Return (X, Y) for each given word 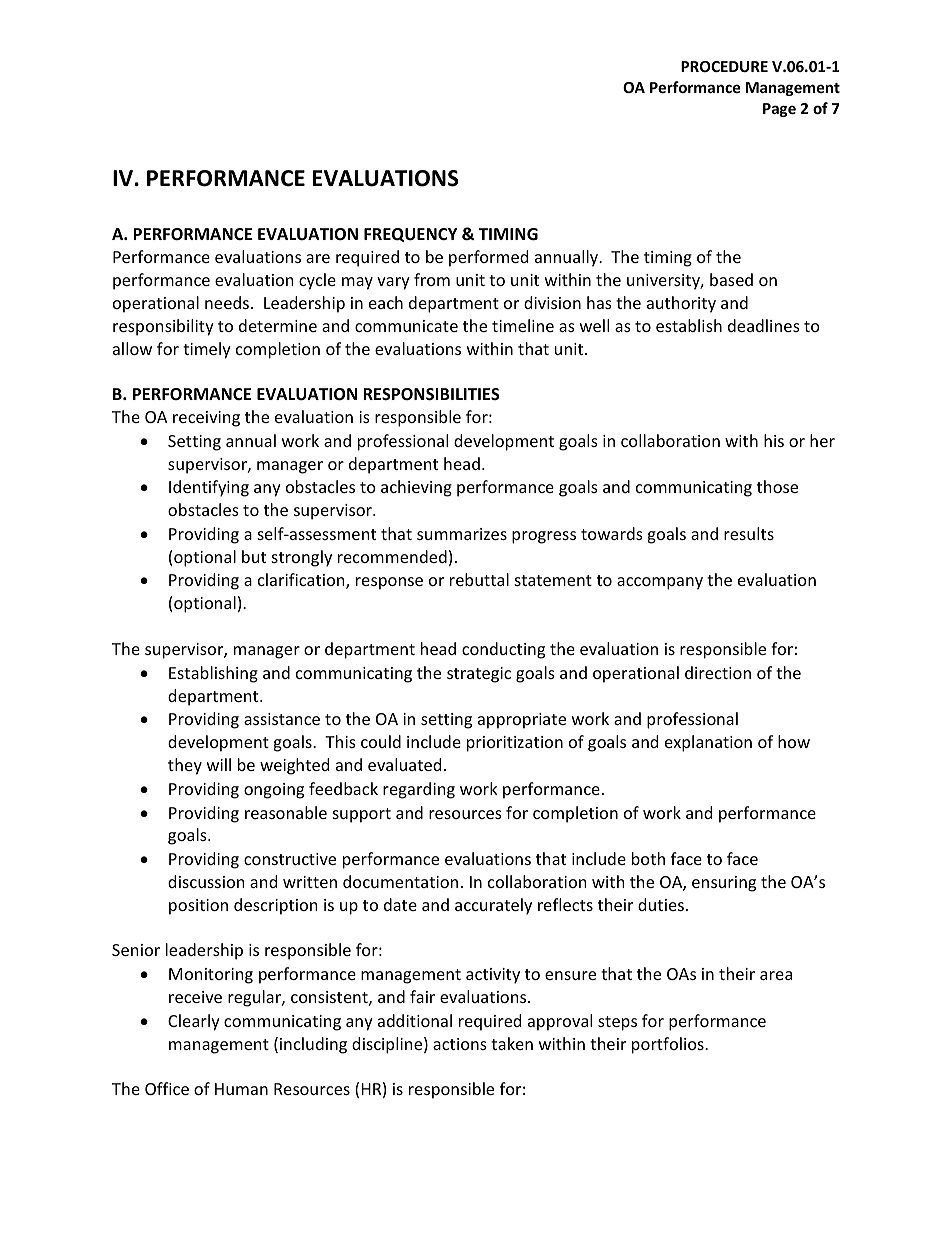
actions (460, 1044)
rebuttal (479, 579)
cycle (317, 281)
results (749, 533)
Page (779, 110)
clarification (302, 581)
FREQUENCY (410, 235)
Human (241, 1089)
